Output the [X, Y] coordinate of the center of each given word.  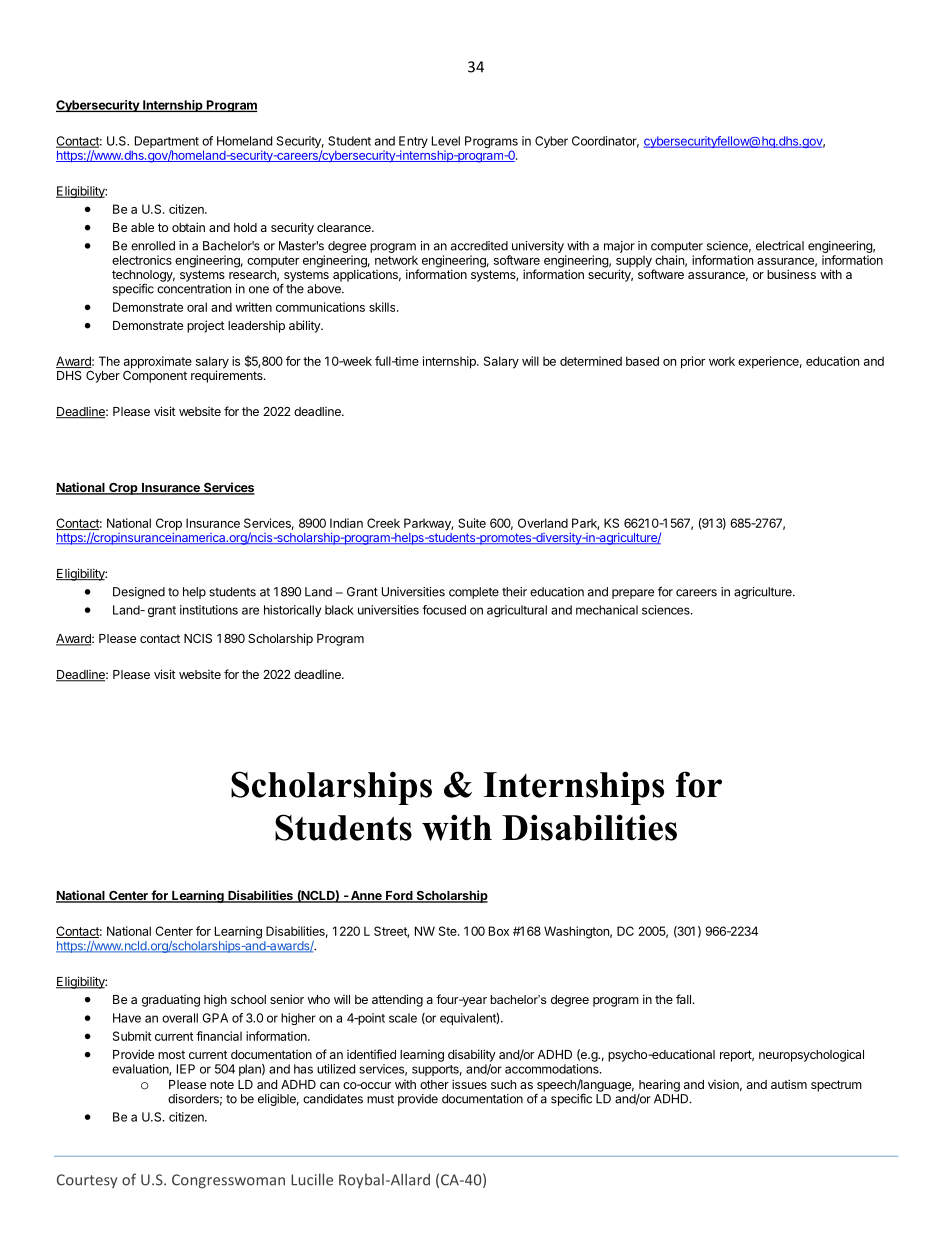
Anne [366, 897]
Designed [139, 593]
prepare [633, 594]
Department [167, 142]
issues [469, 1084]
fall [683, 999]
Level [446, 141]
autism [789, 1084]
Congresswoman [228, 1181]
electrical [780, 246]
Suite [472, 523]
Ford [399, 897]
